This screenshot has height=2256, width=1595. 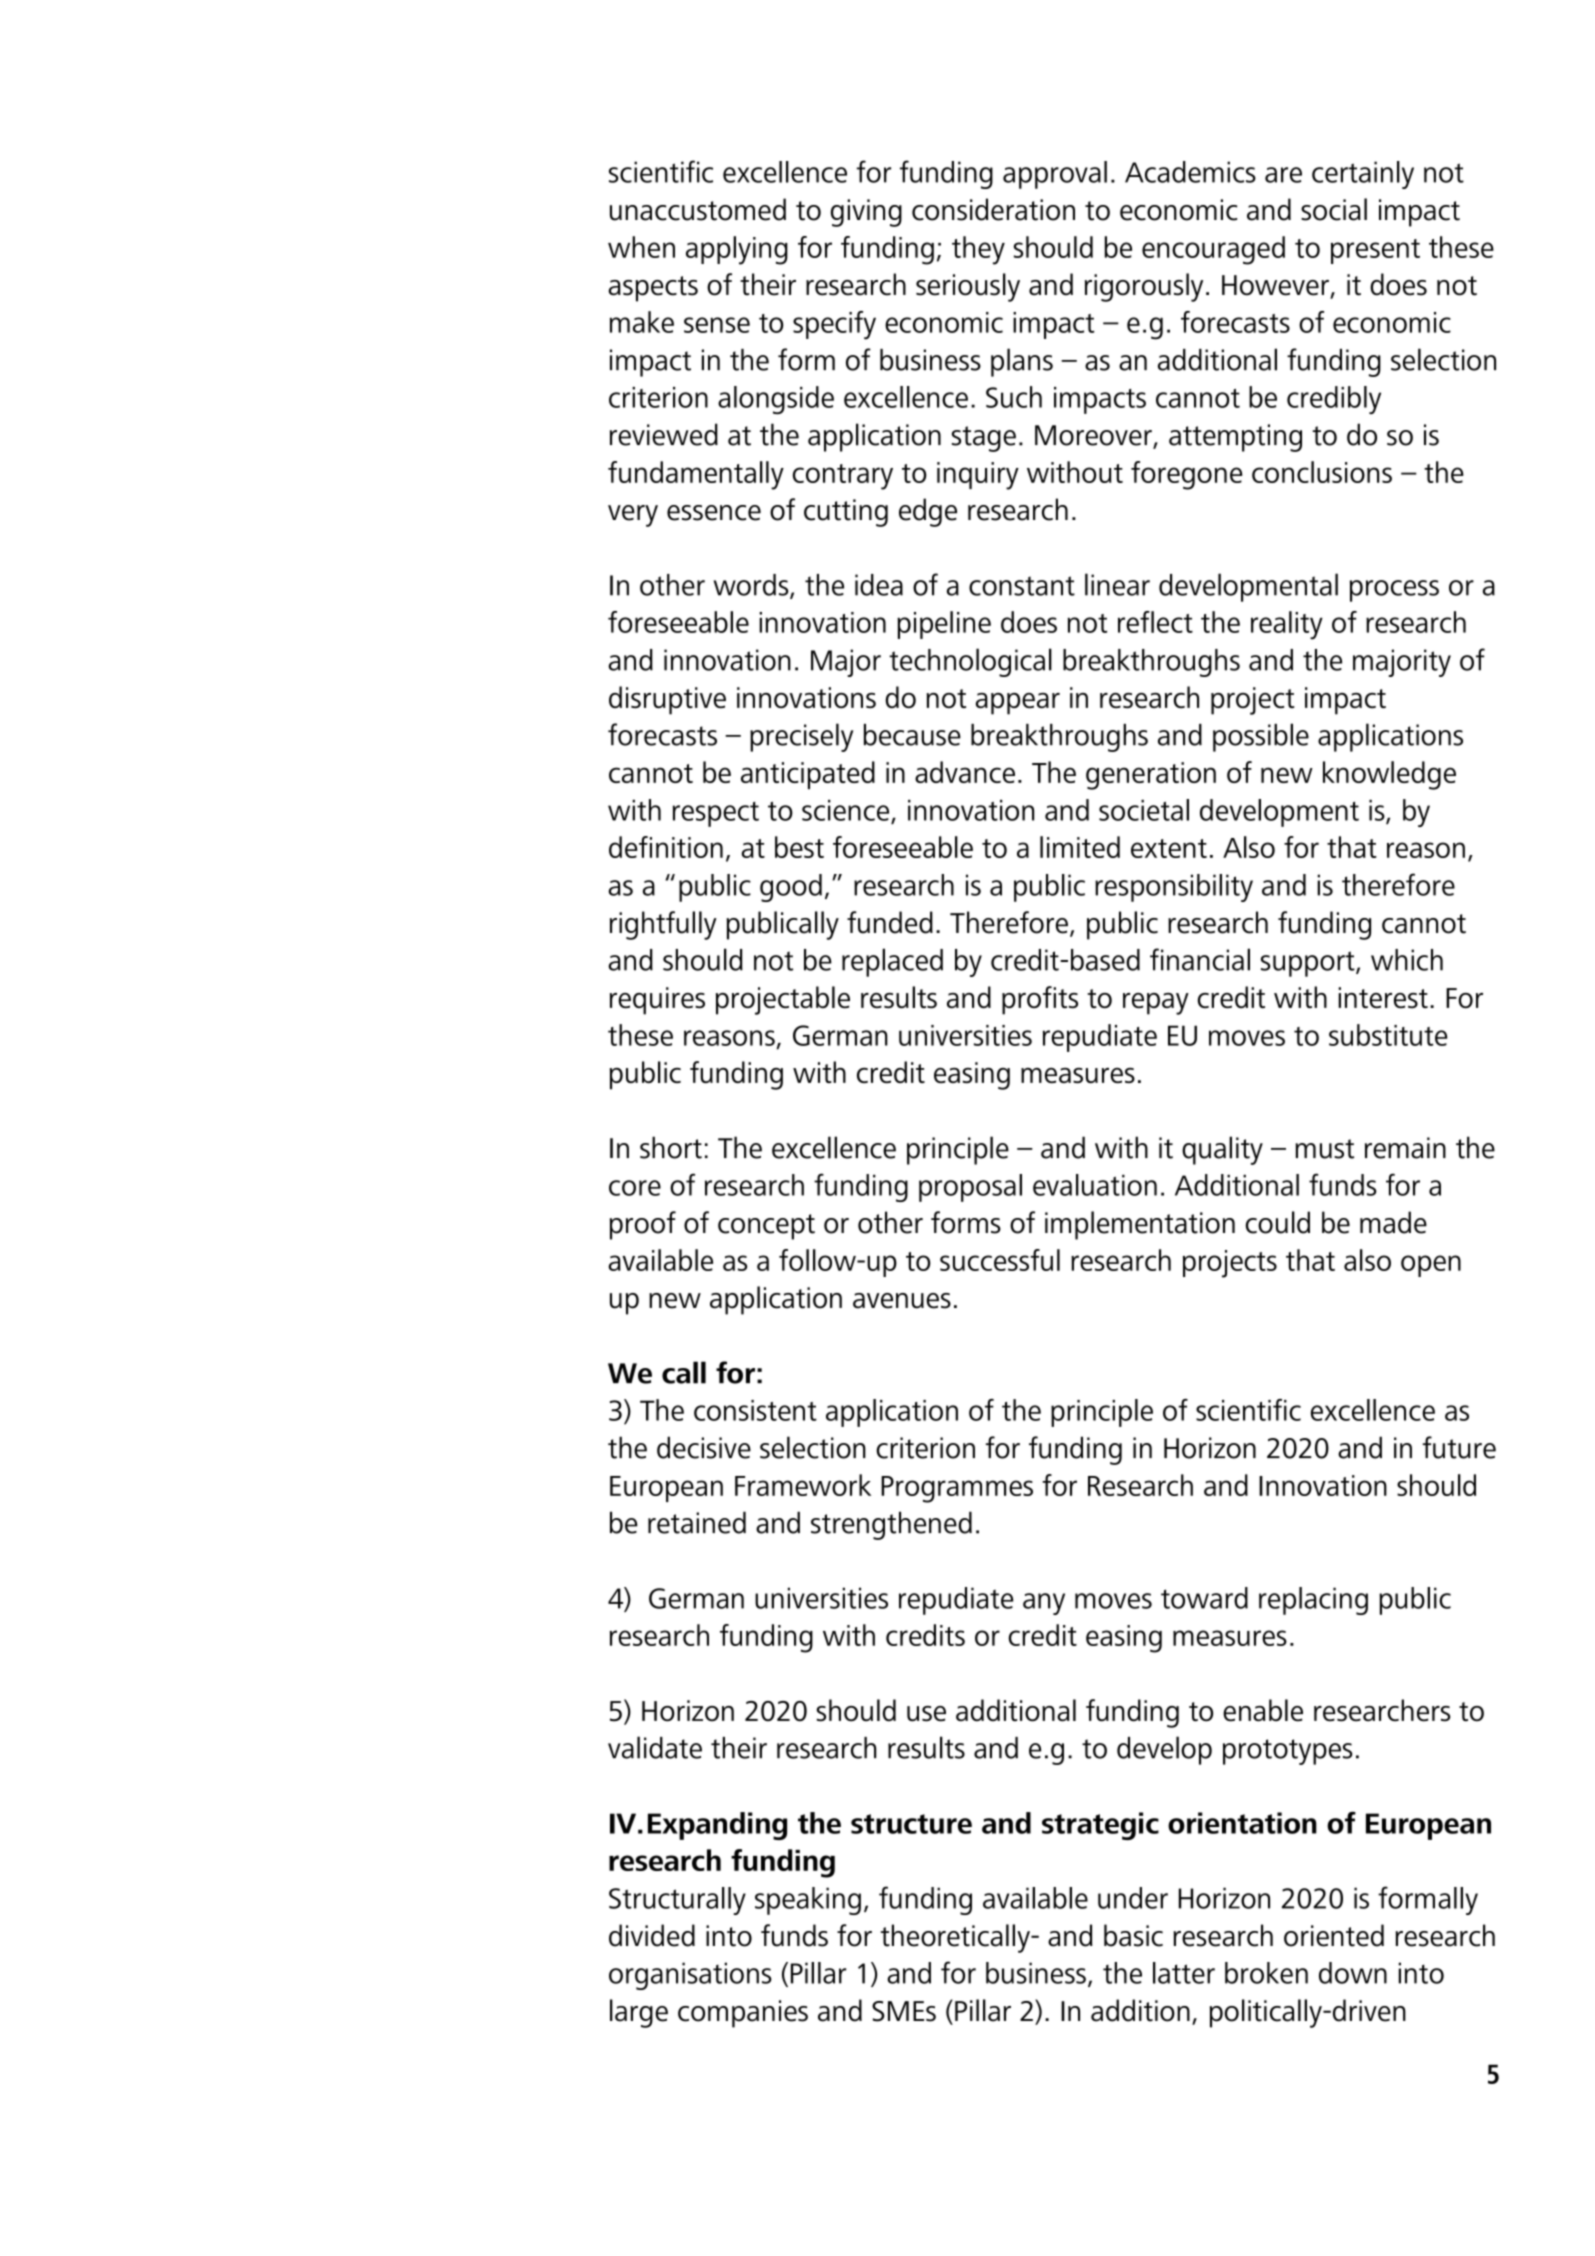 What do you see at coordinates (1055, 175) in the screenshot?
I see `approval` at bounding box center [1055, 175].
